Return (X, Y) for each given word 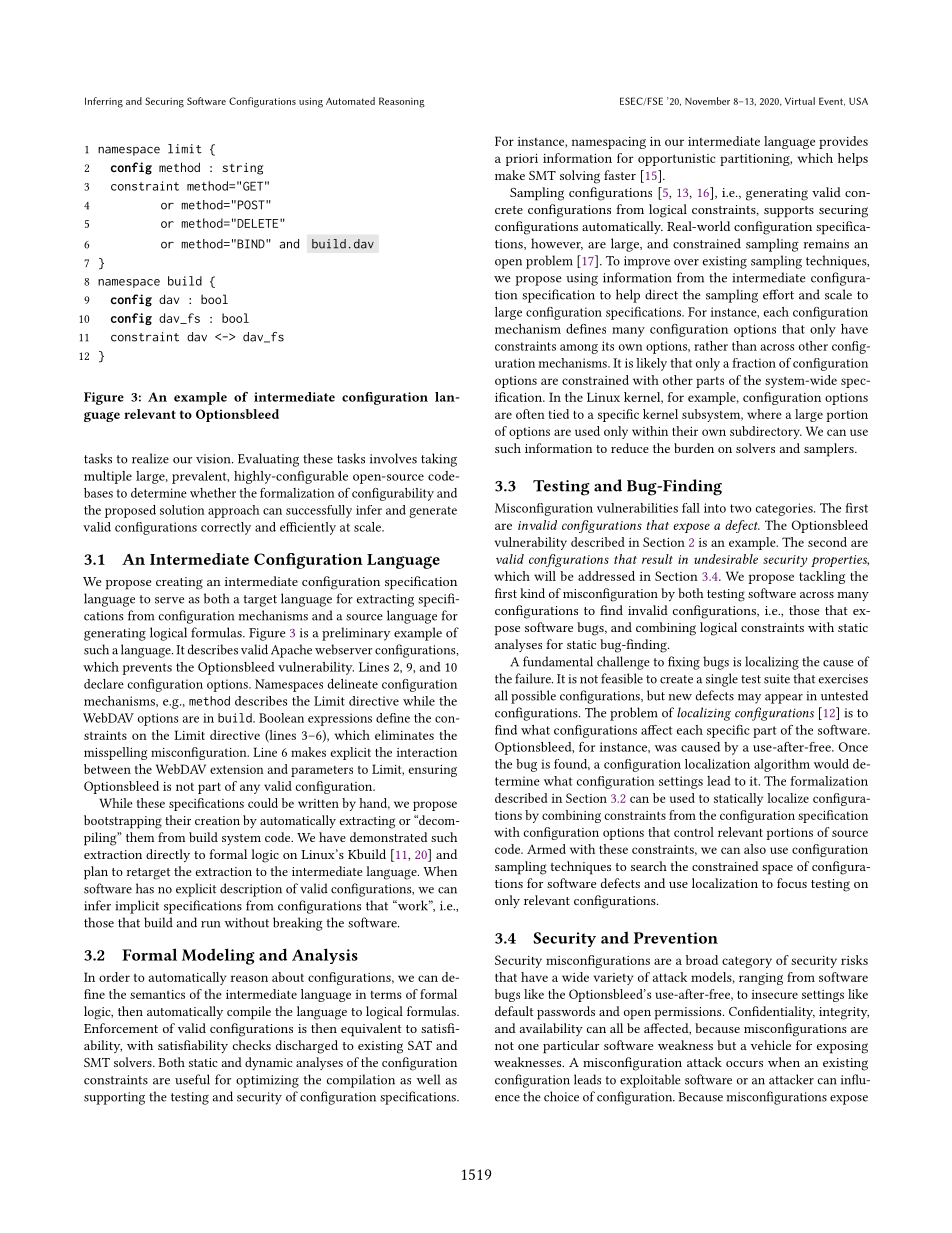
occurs (744, 1064)
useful (192, 1079)
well (428, 1079)
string (243, 169)
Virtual (800, 101)
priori (522, 160)
